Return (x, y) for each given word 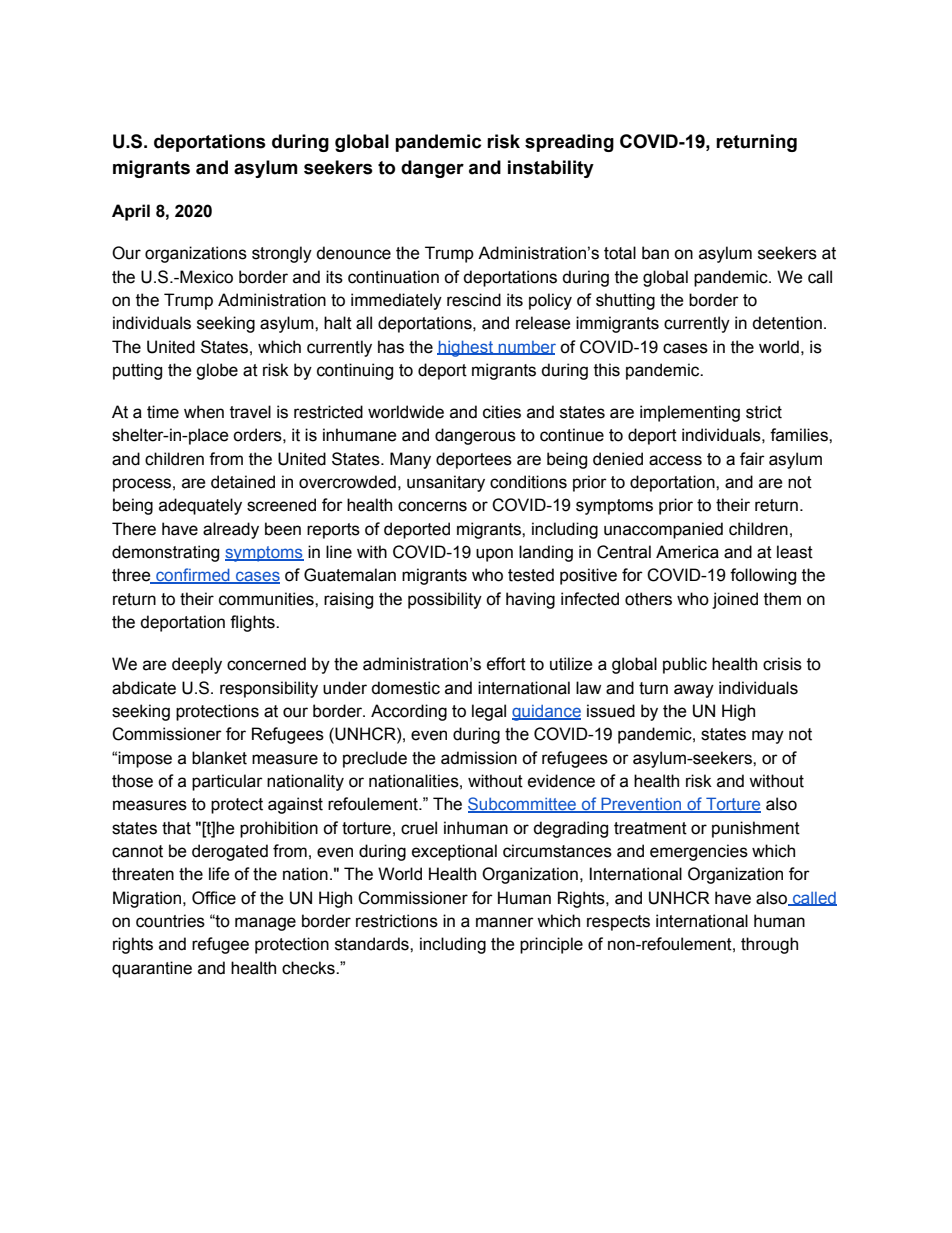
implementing (690, 413)
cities (502, 412)
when (204, 412)
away (694, 691)
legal (489, 712)
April (131, 212)
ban (655, 253)
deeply (197, 665)
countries (170, 921)
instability (551, 169)
